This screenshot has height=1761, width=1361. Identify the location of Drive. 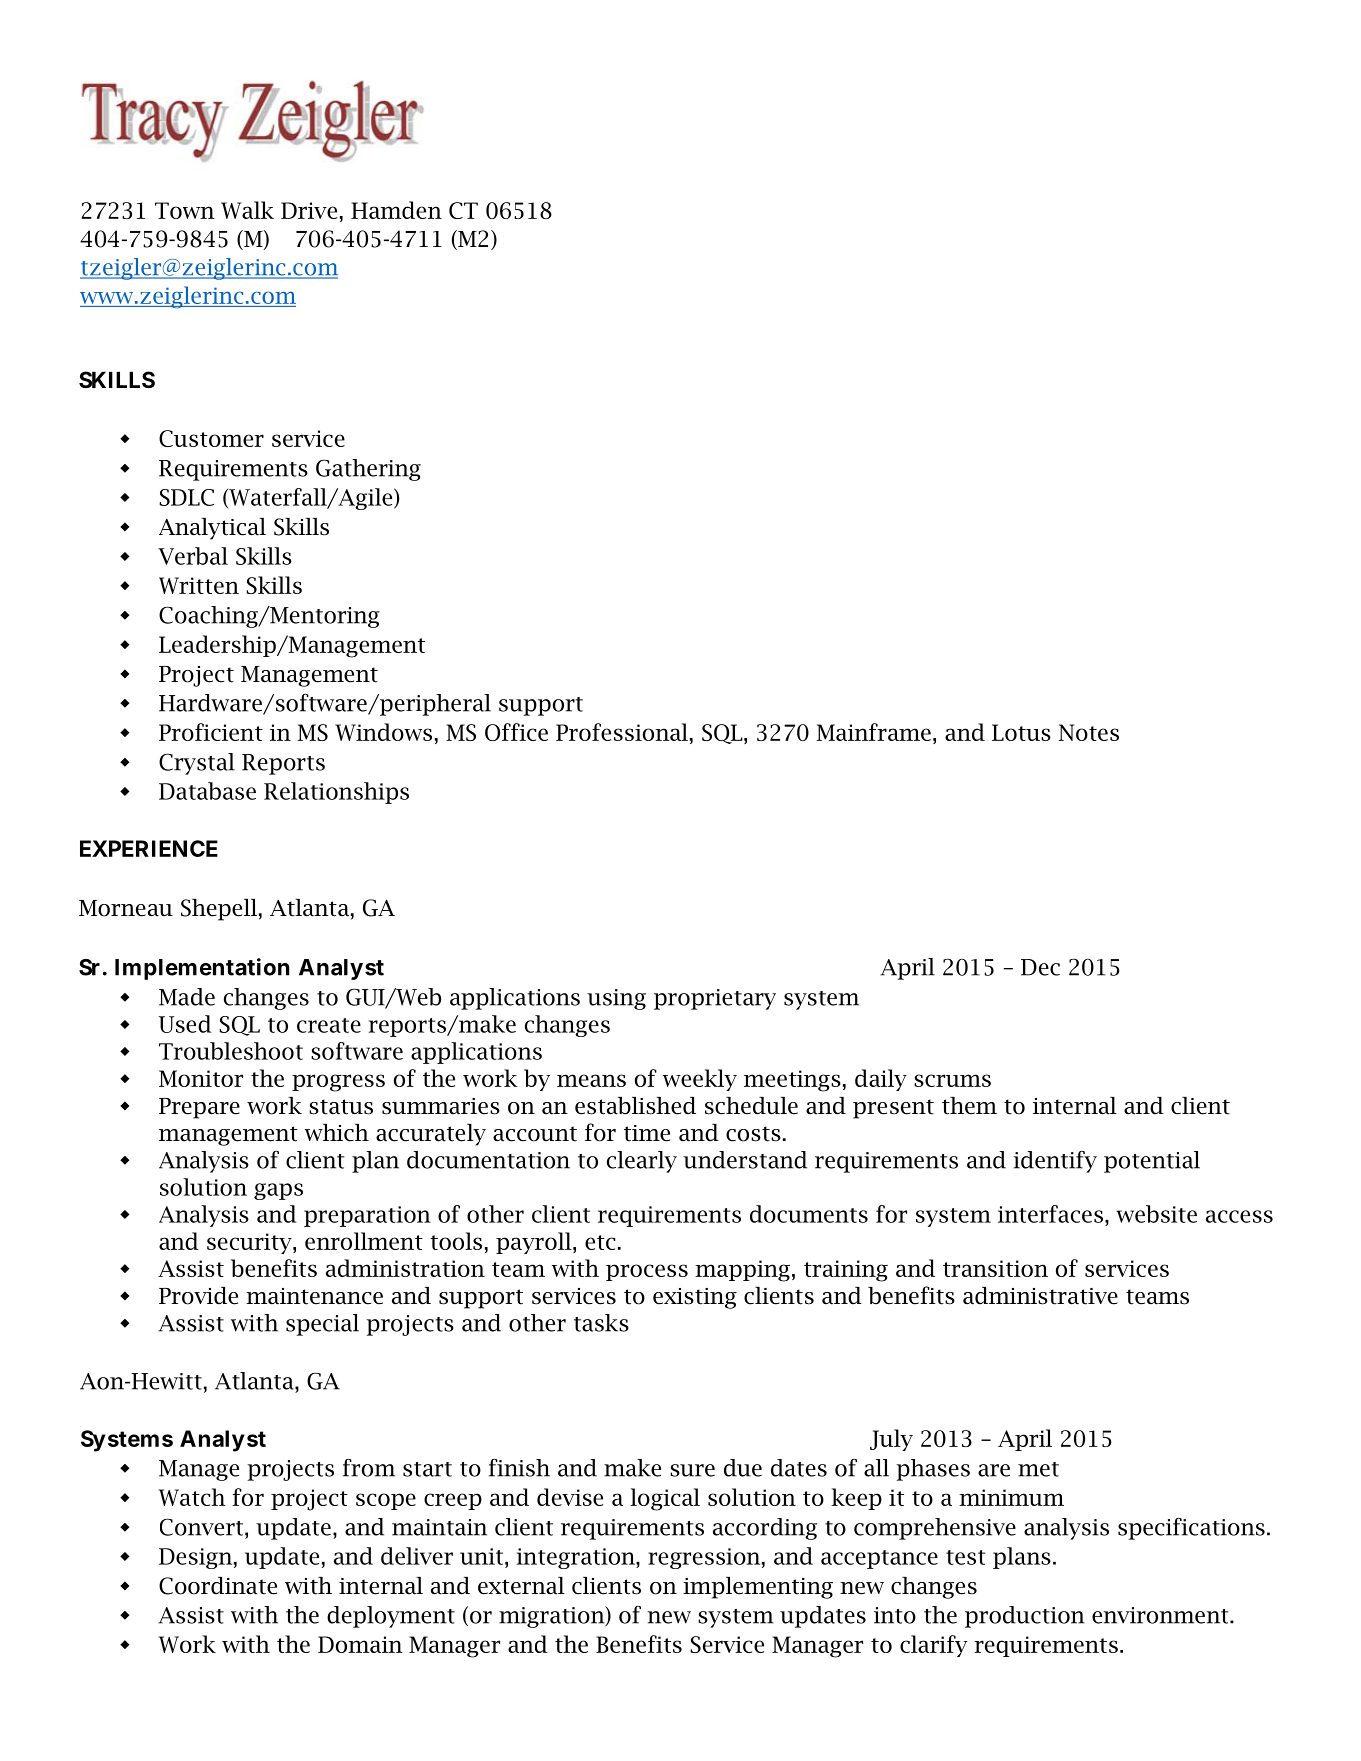
(309, 210).
